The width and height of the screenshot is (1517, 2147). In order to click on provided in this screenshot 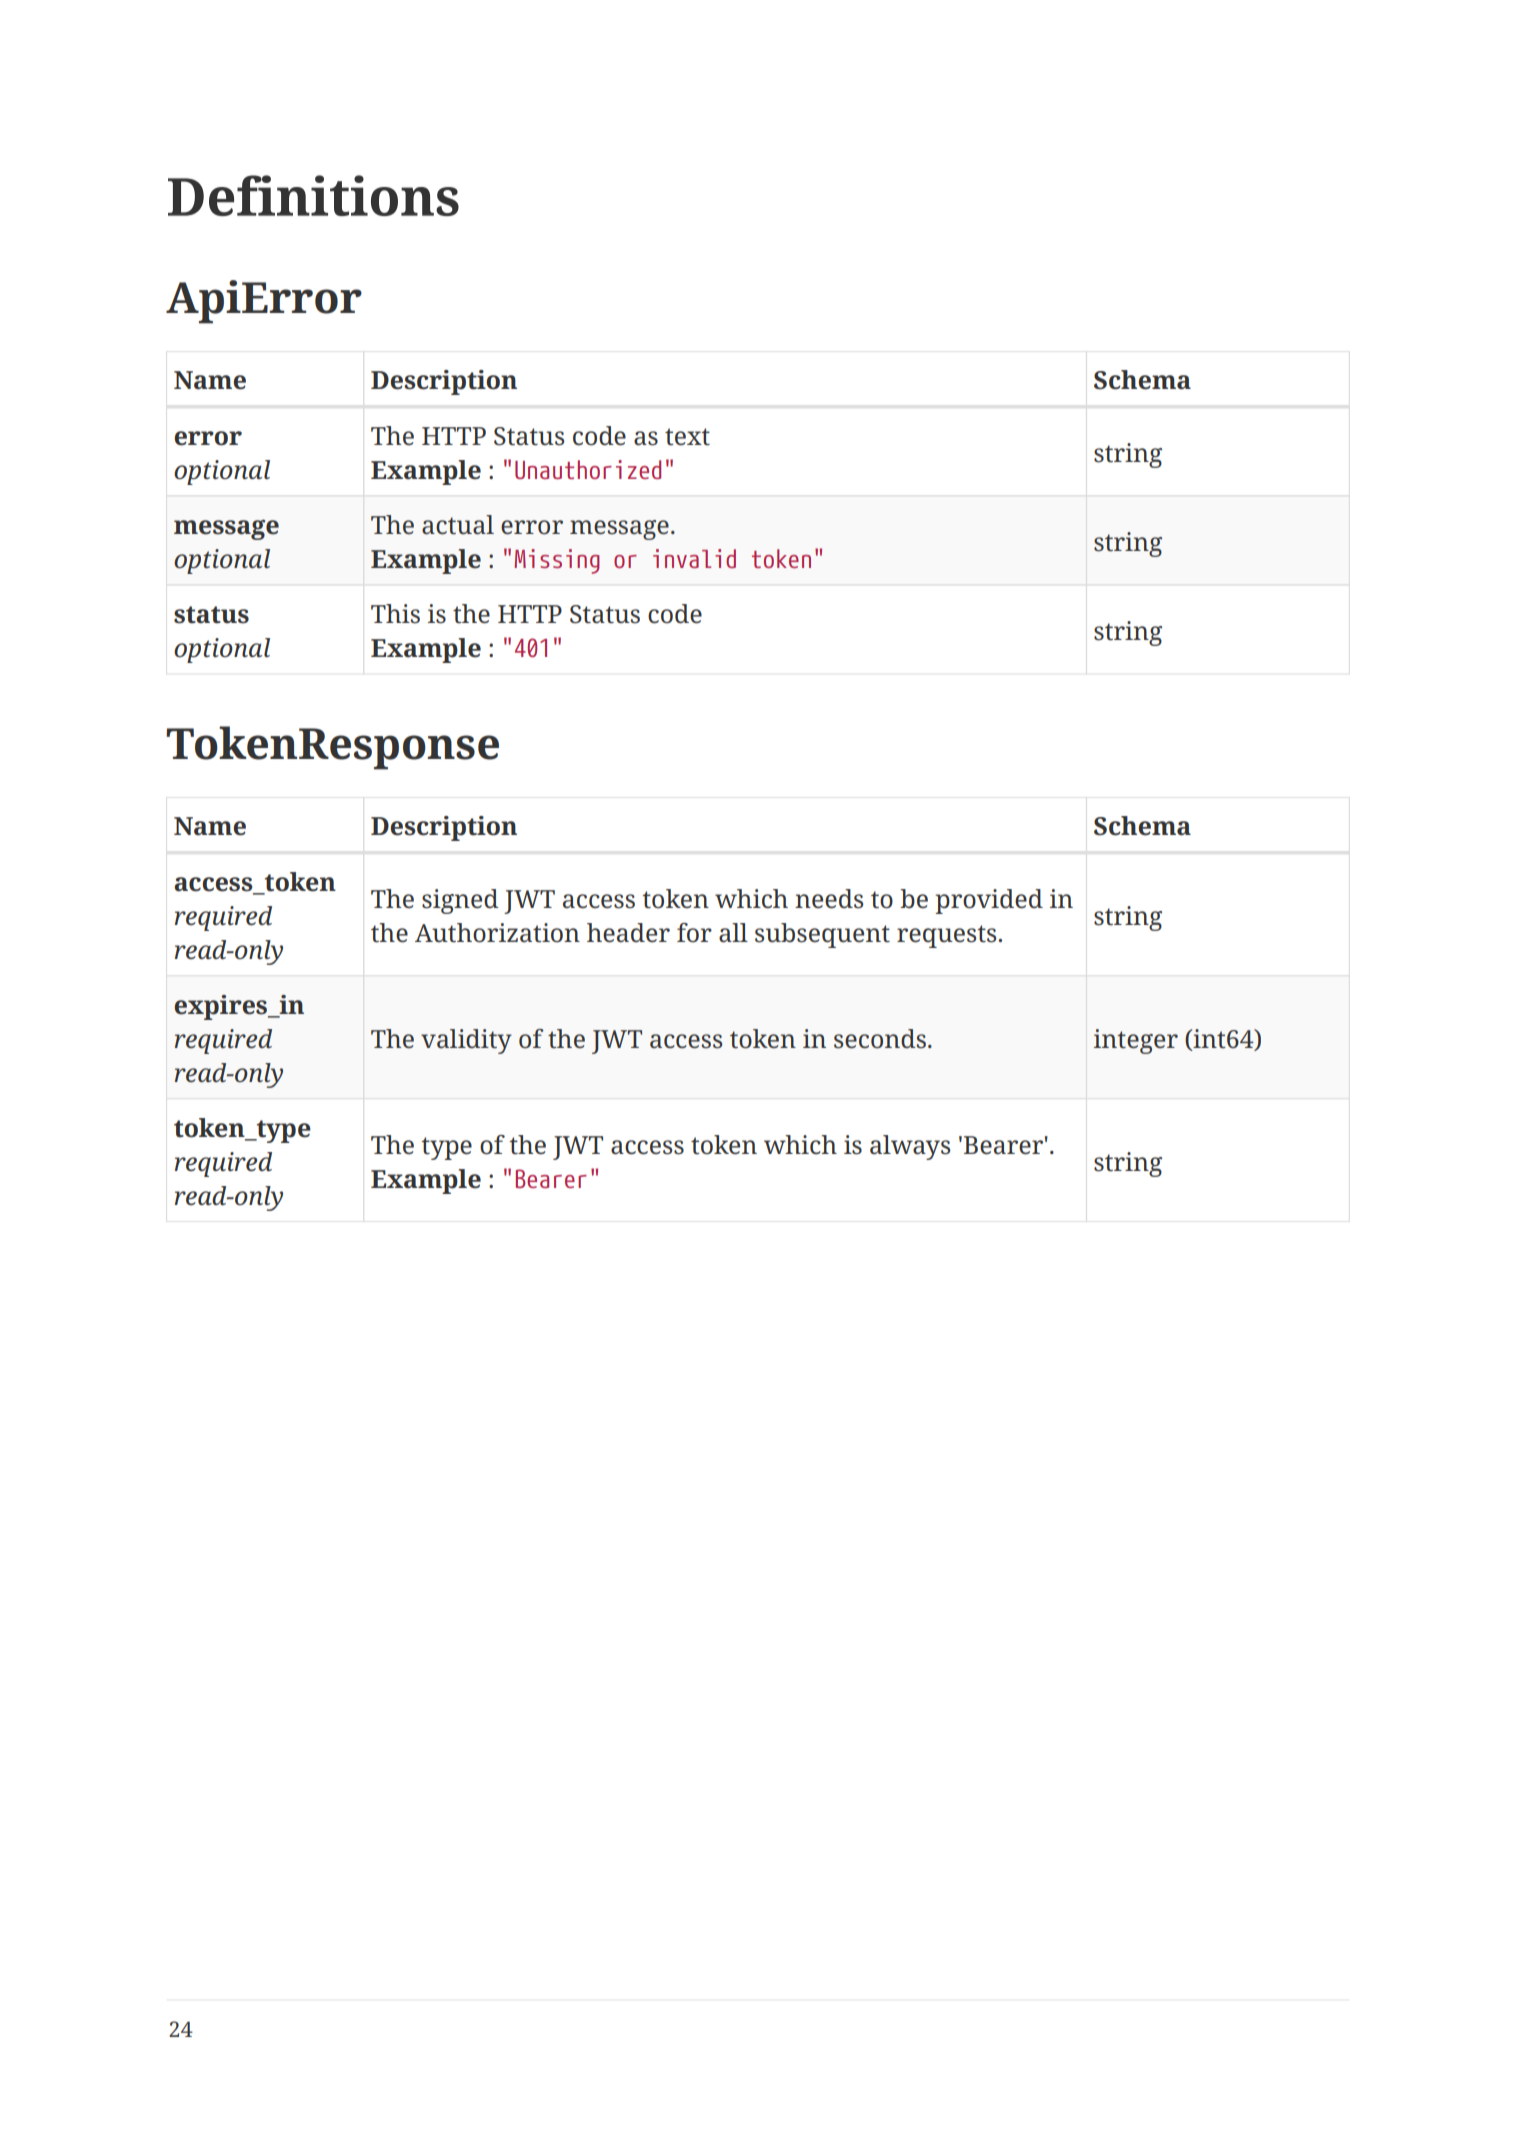, I will do `click(989, 901)`.
